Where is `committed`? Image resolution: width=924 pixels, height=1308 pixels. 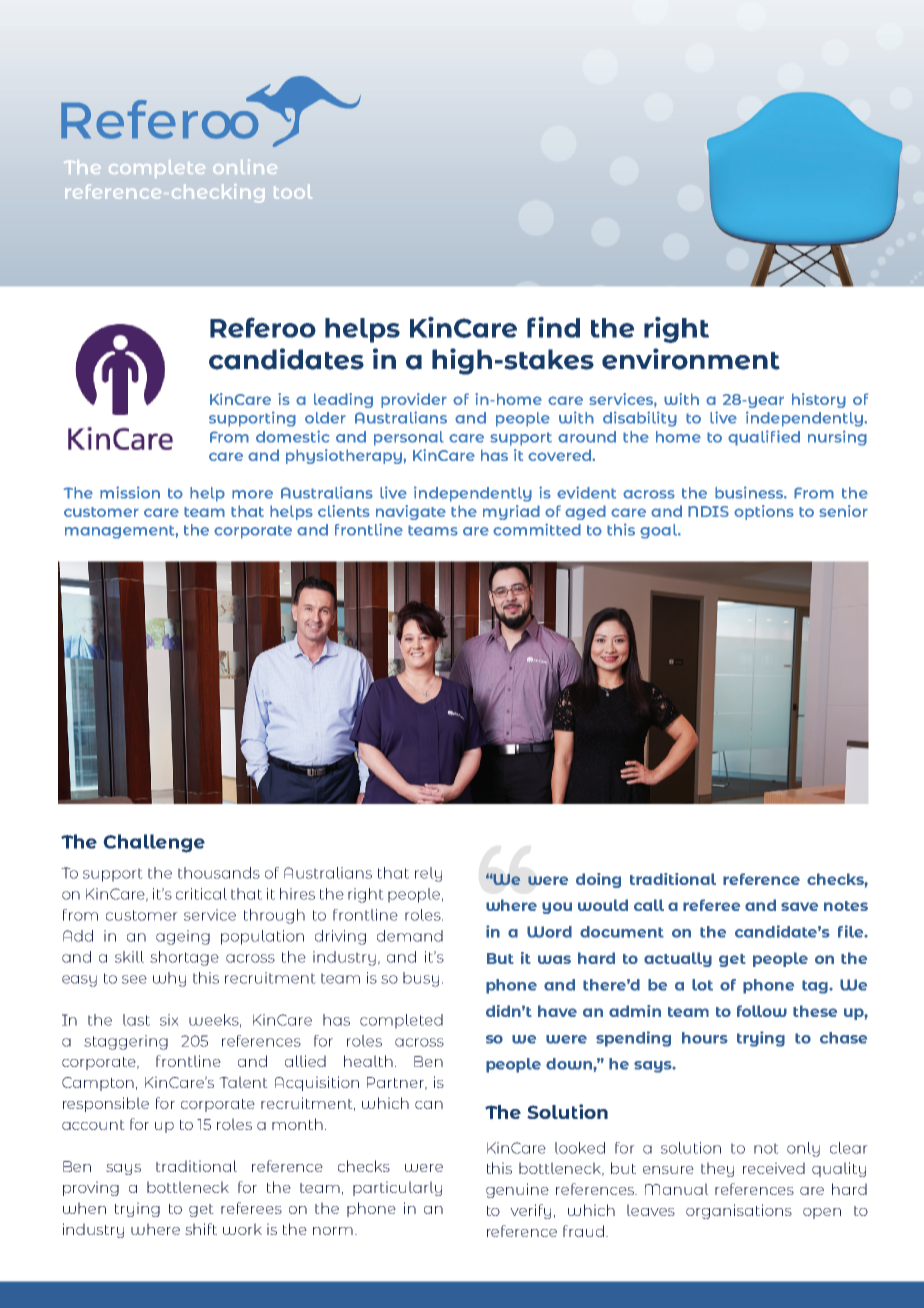 committed is located at coordinates (537, 529).
